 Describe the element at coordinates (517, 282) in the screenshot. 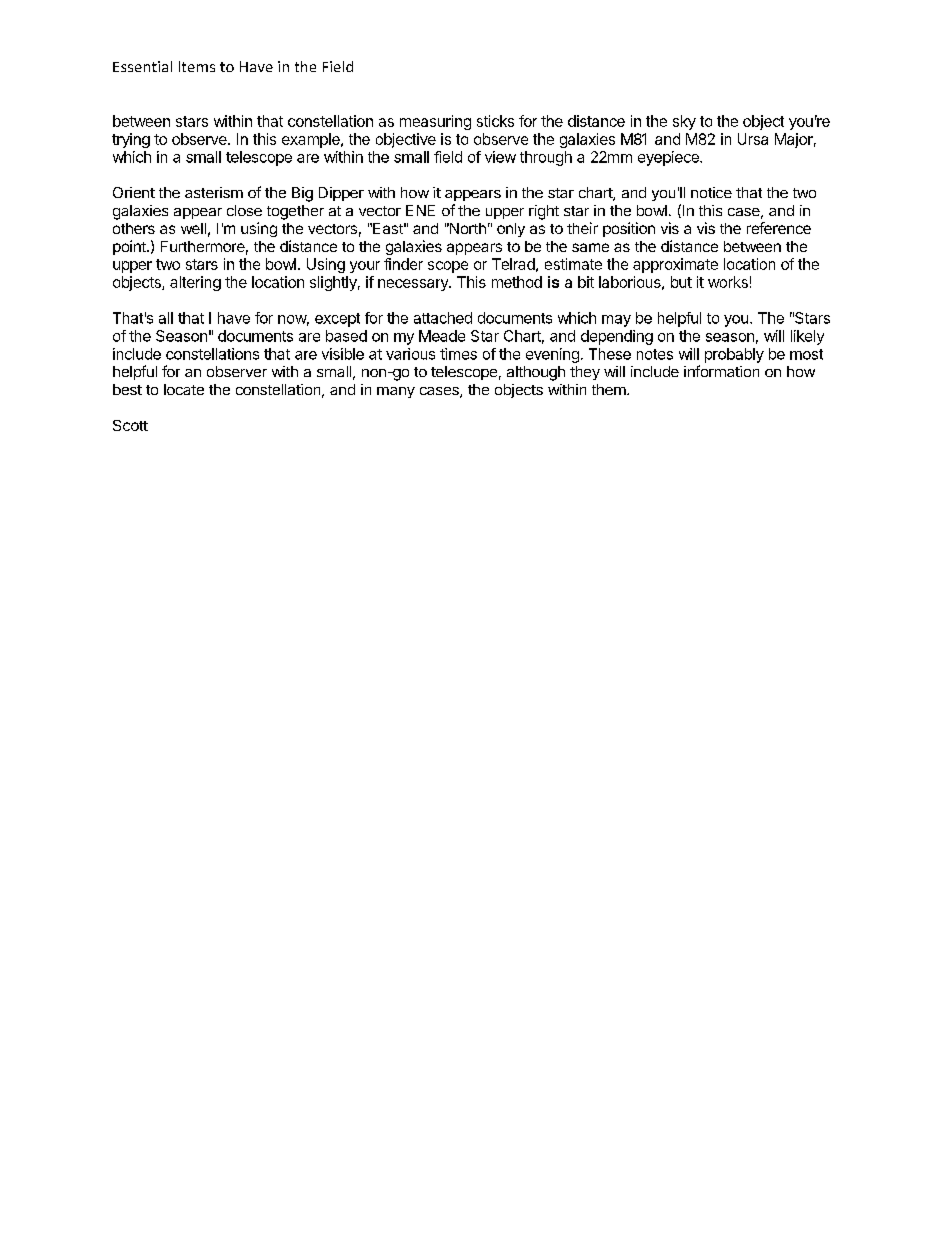

I see `method` at that location.
